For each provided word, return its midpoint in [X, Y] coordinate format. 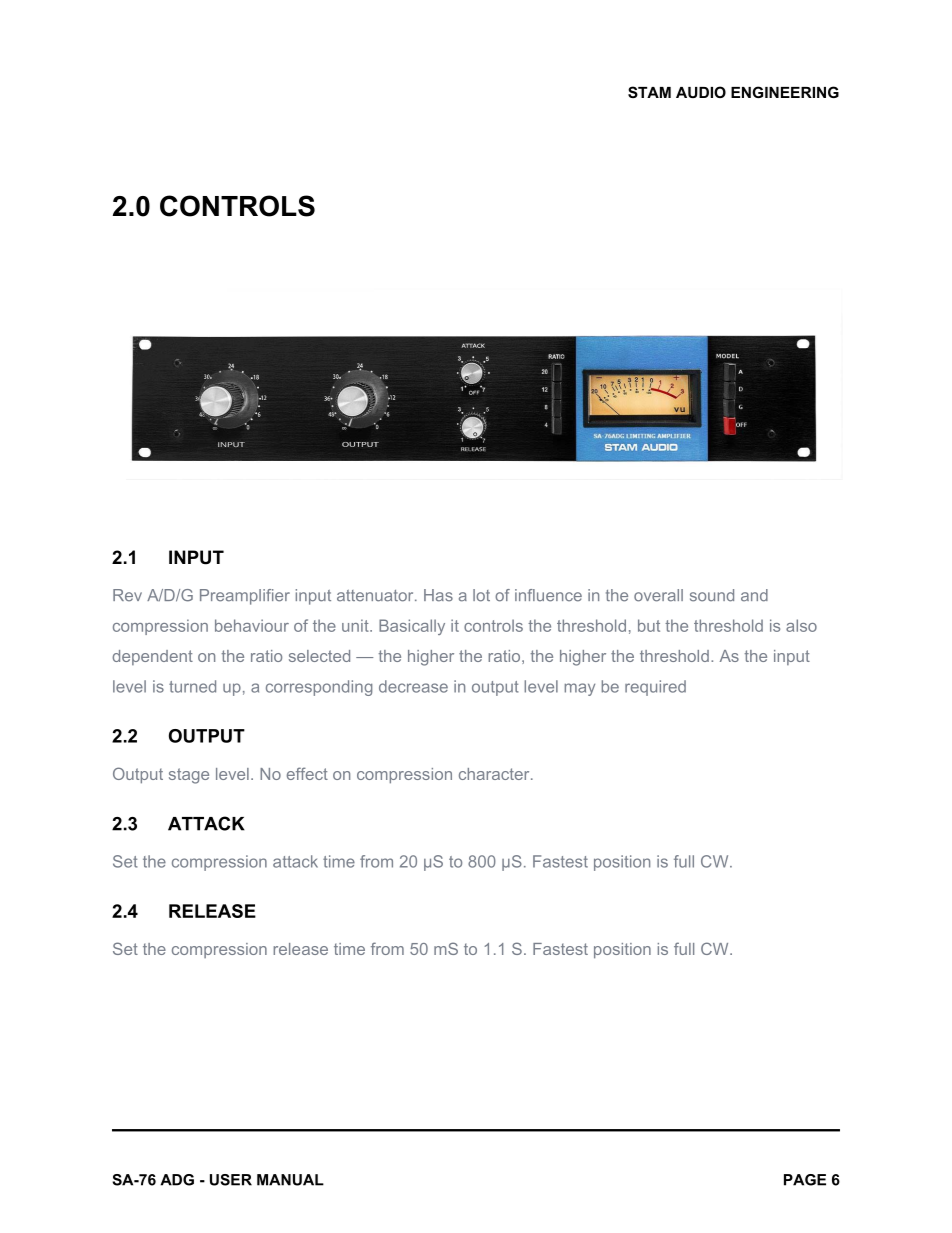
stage [189, 776]
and [754, 595]
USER [231, 1180]
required [655, 688]
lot [481, 595]
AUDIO [701, 92]
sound [712, 595]
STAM [649, 92]
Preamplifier [245, 597]
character [495, 774]
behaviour [252, 625]
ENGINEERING [785, 92]
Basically [412, 627]
